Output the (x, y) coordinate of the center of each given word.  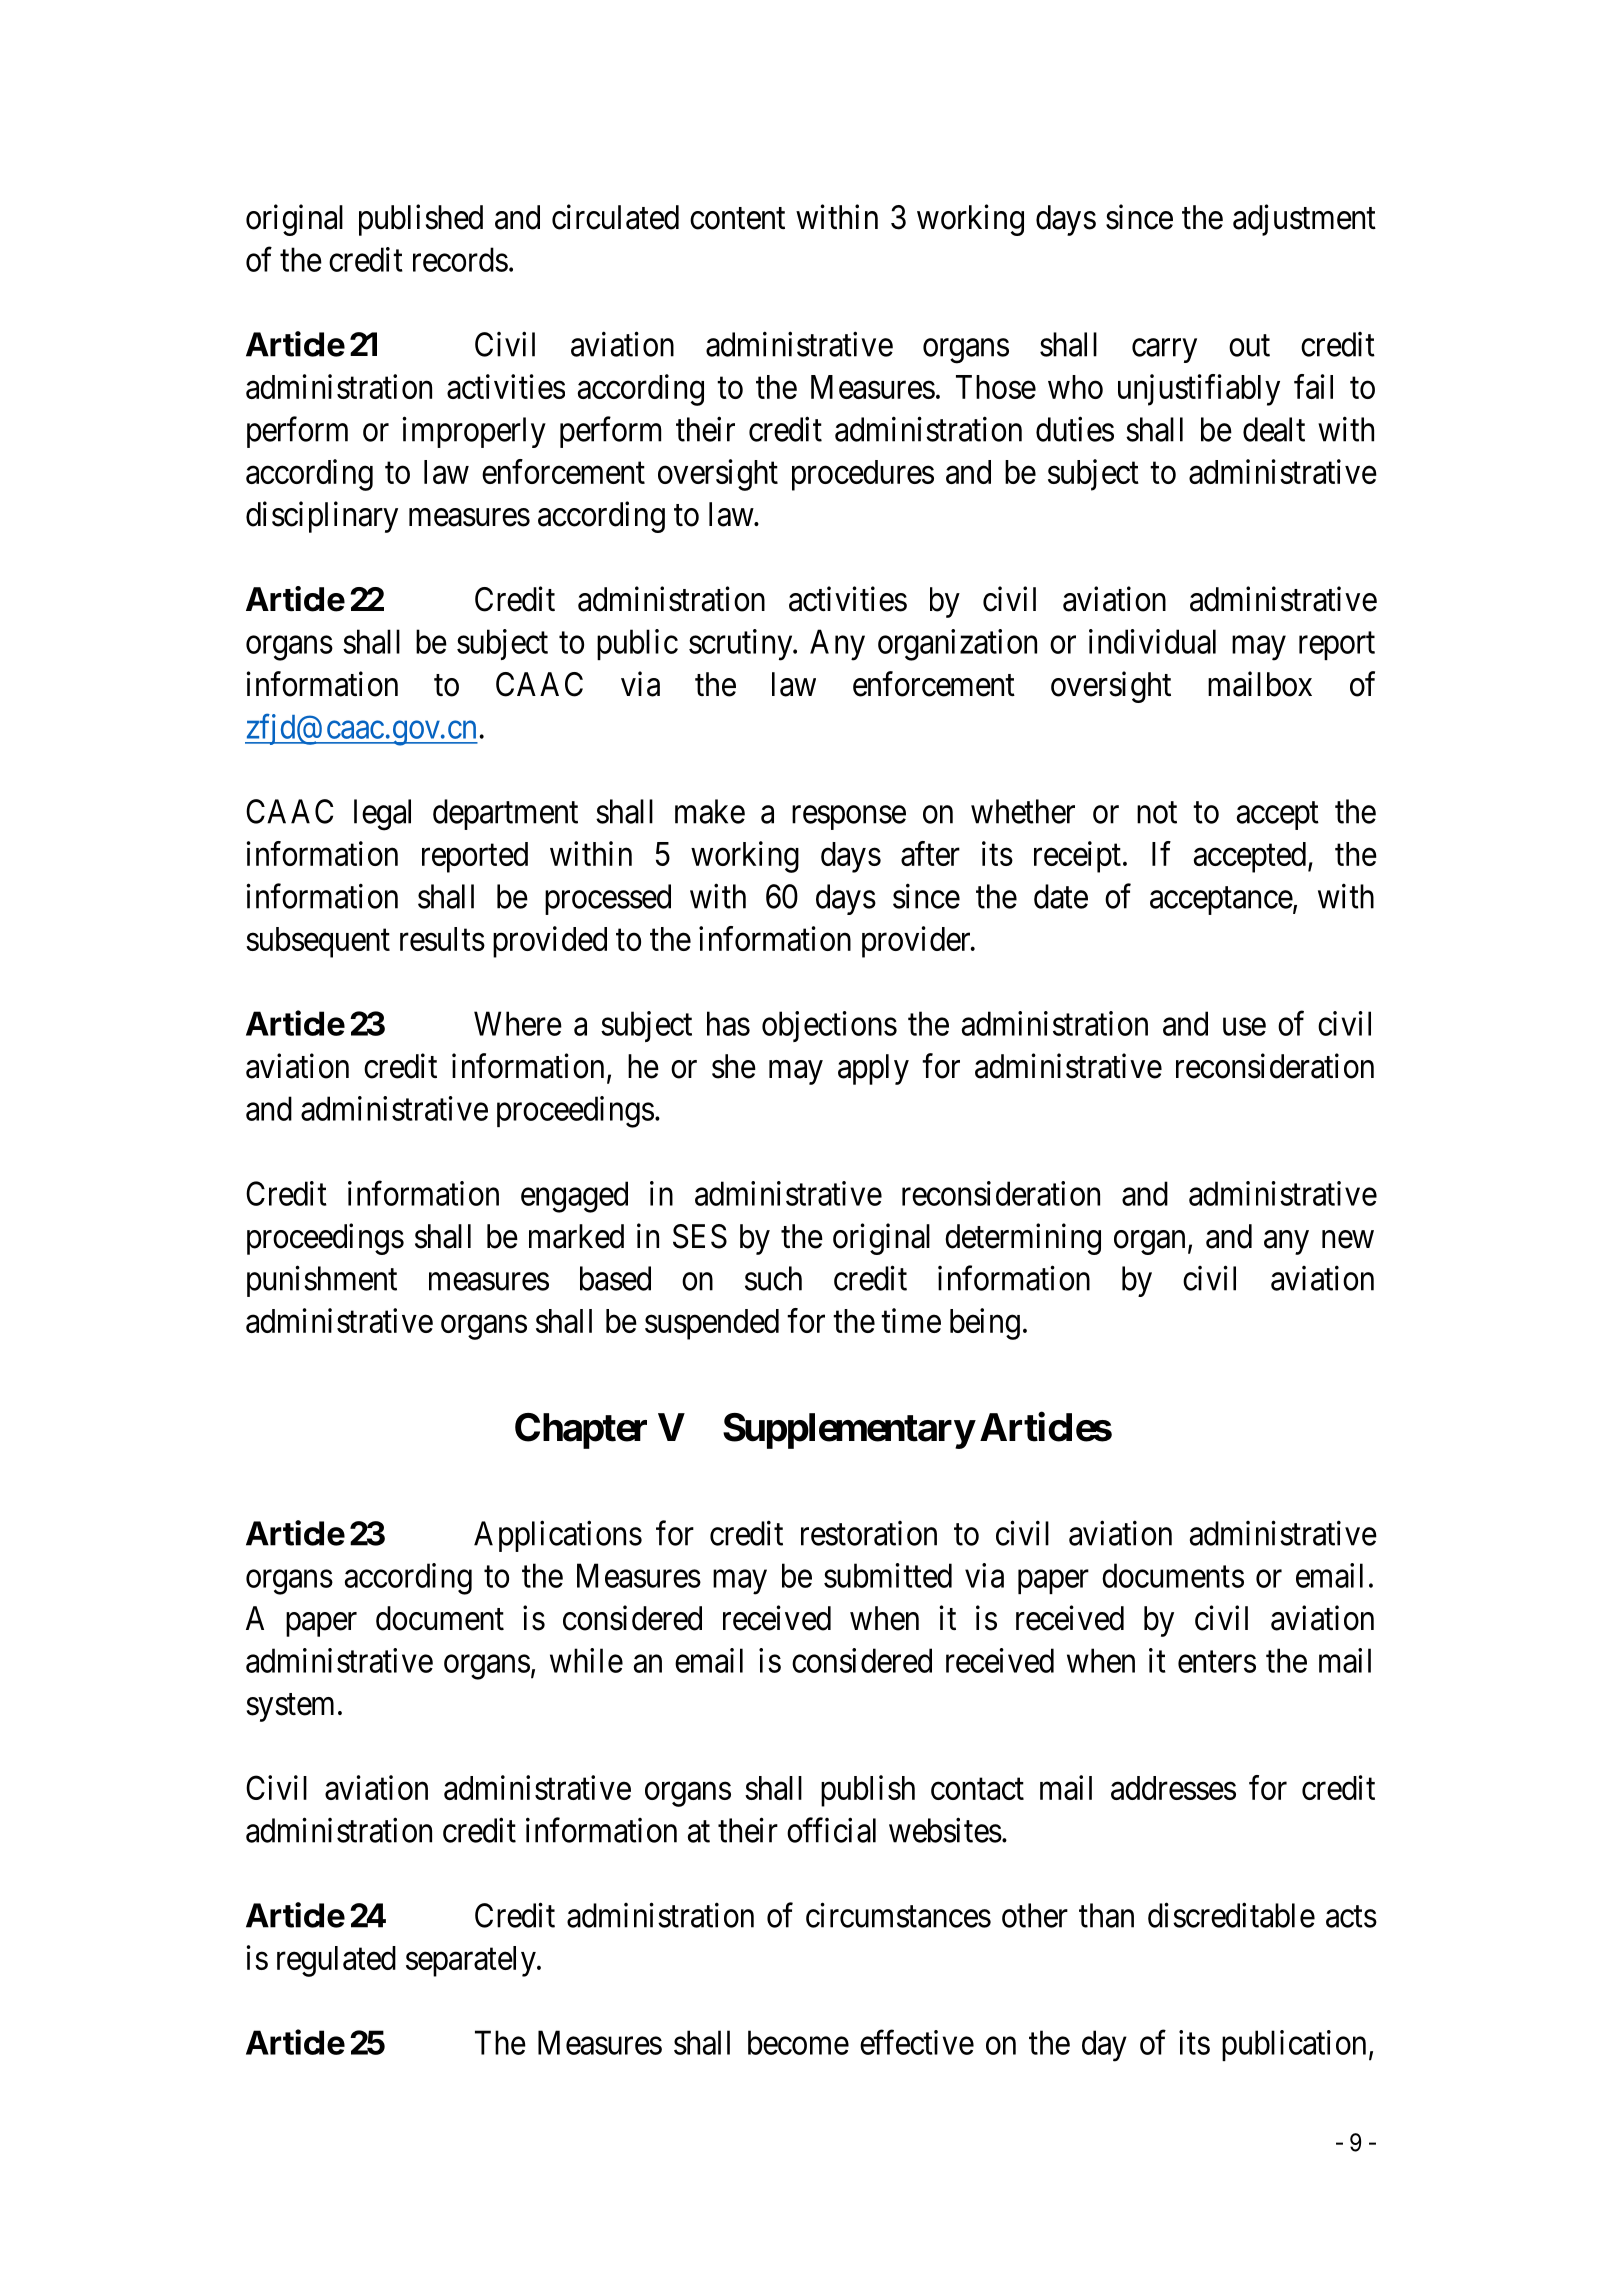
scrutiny (742, 645)
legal (382, 815)
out (1249, 346)
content (737, 219)
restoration (869, 1533)
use (1244, 1027)
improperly (474, 432)
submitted (888, 1575)
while (586, 1660)
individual (1152, 641)
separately (472, 1961)
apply (873, 1069)
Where (518, 1023)
